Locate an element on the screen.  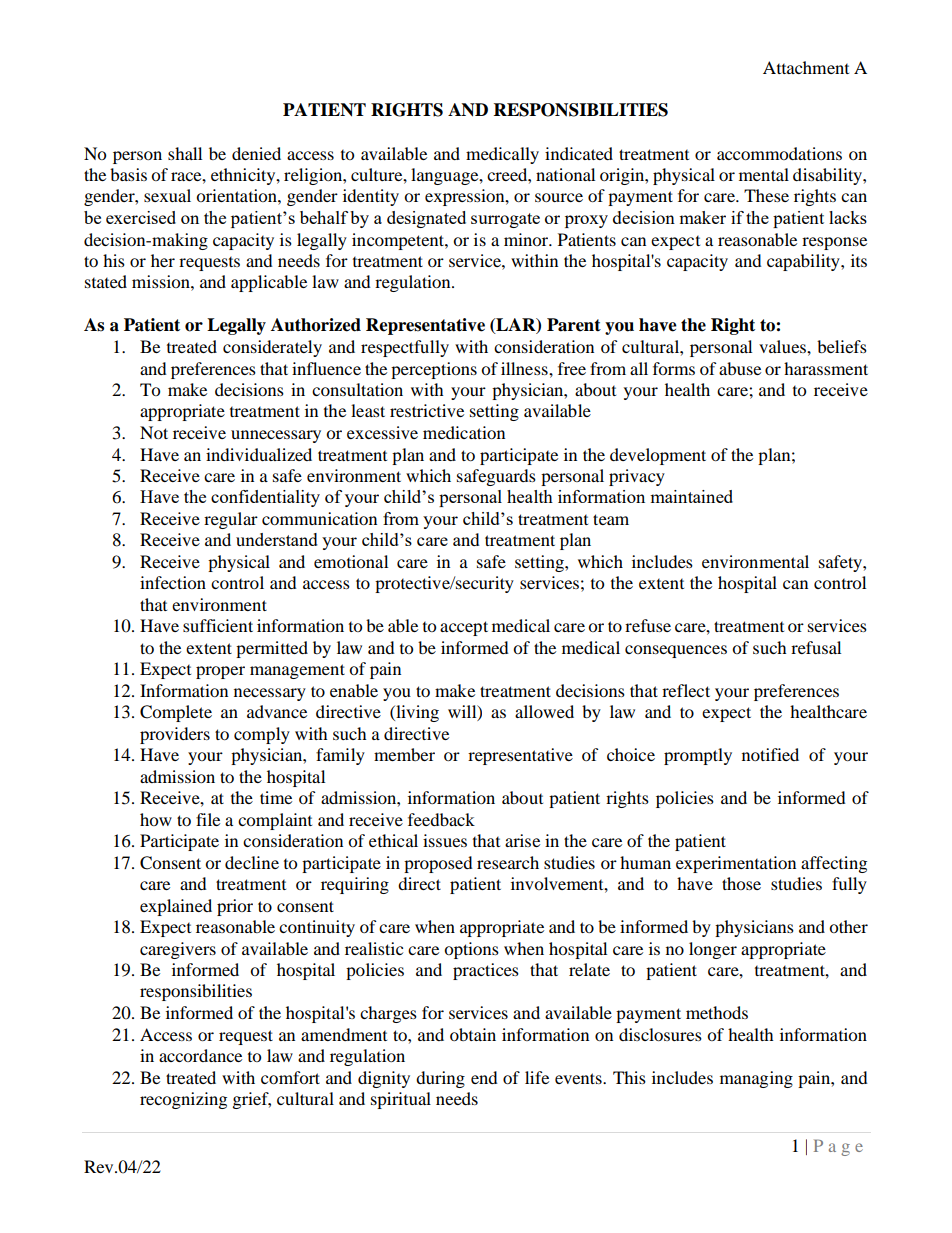
infection is located at coordinates (173, 582).
